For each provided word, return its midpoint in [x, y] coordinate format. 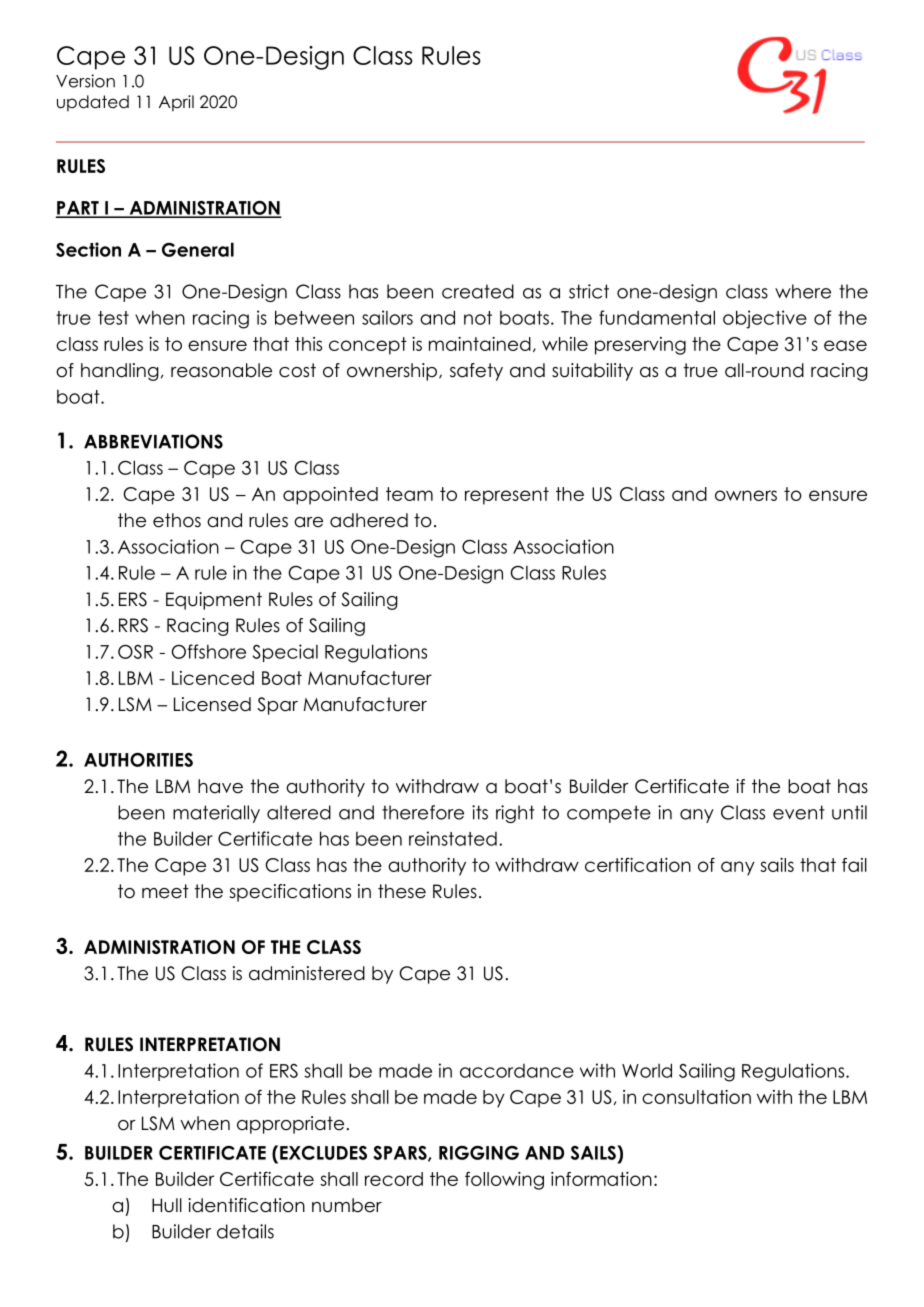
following [504, 1180]
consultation [696, 1097]
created [478, 291]
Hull [167, 1205]
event [799, 812]
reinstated [453, 838]
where [803, 291]
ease [845, 345]
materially [216, 814]
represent [507, 496]
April [176, 103]
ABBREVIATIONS [153, 441]
